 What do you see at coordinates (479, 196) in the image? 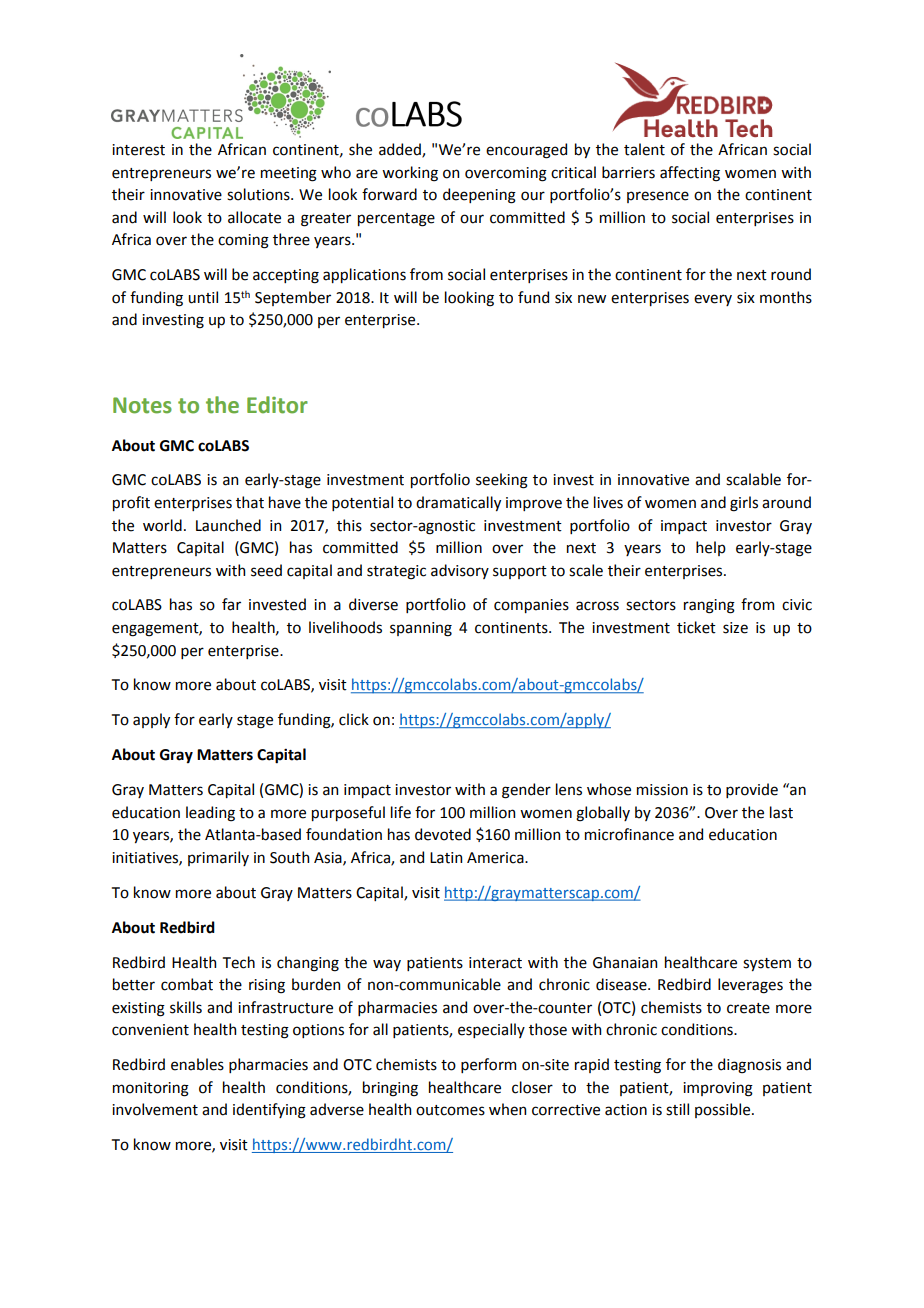
I see `deepening` at bounding box center [479, 196].
